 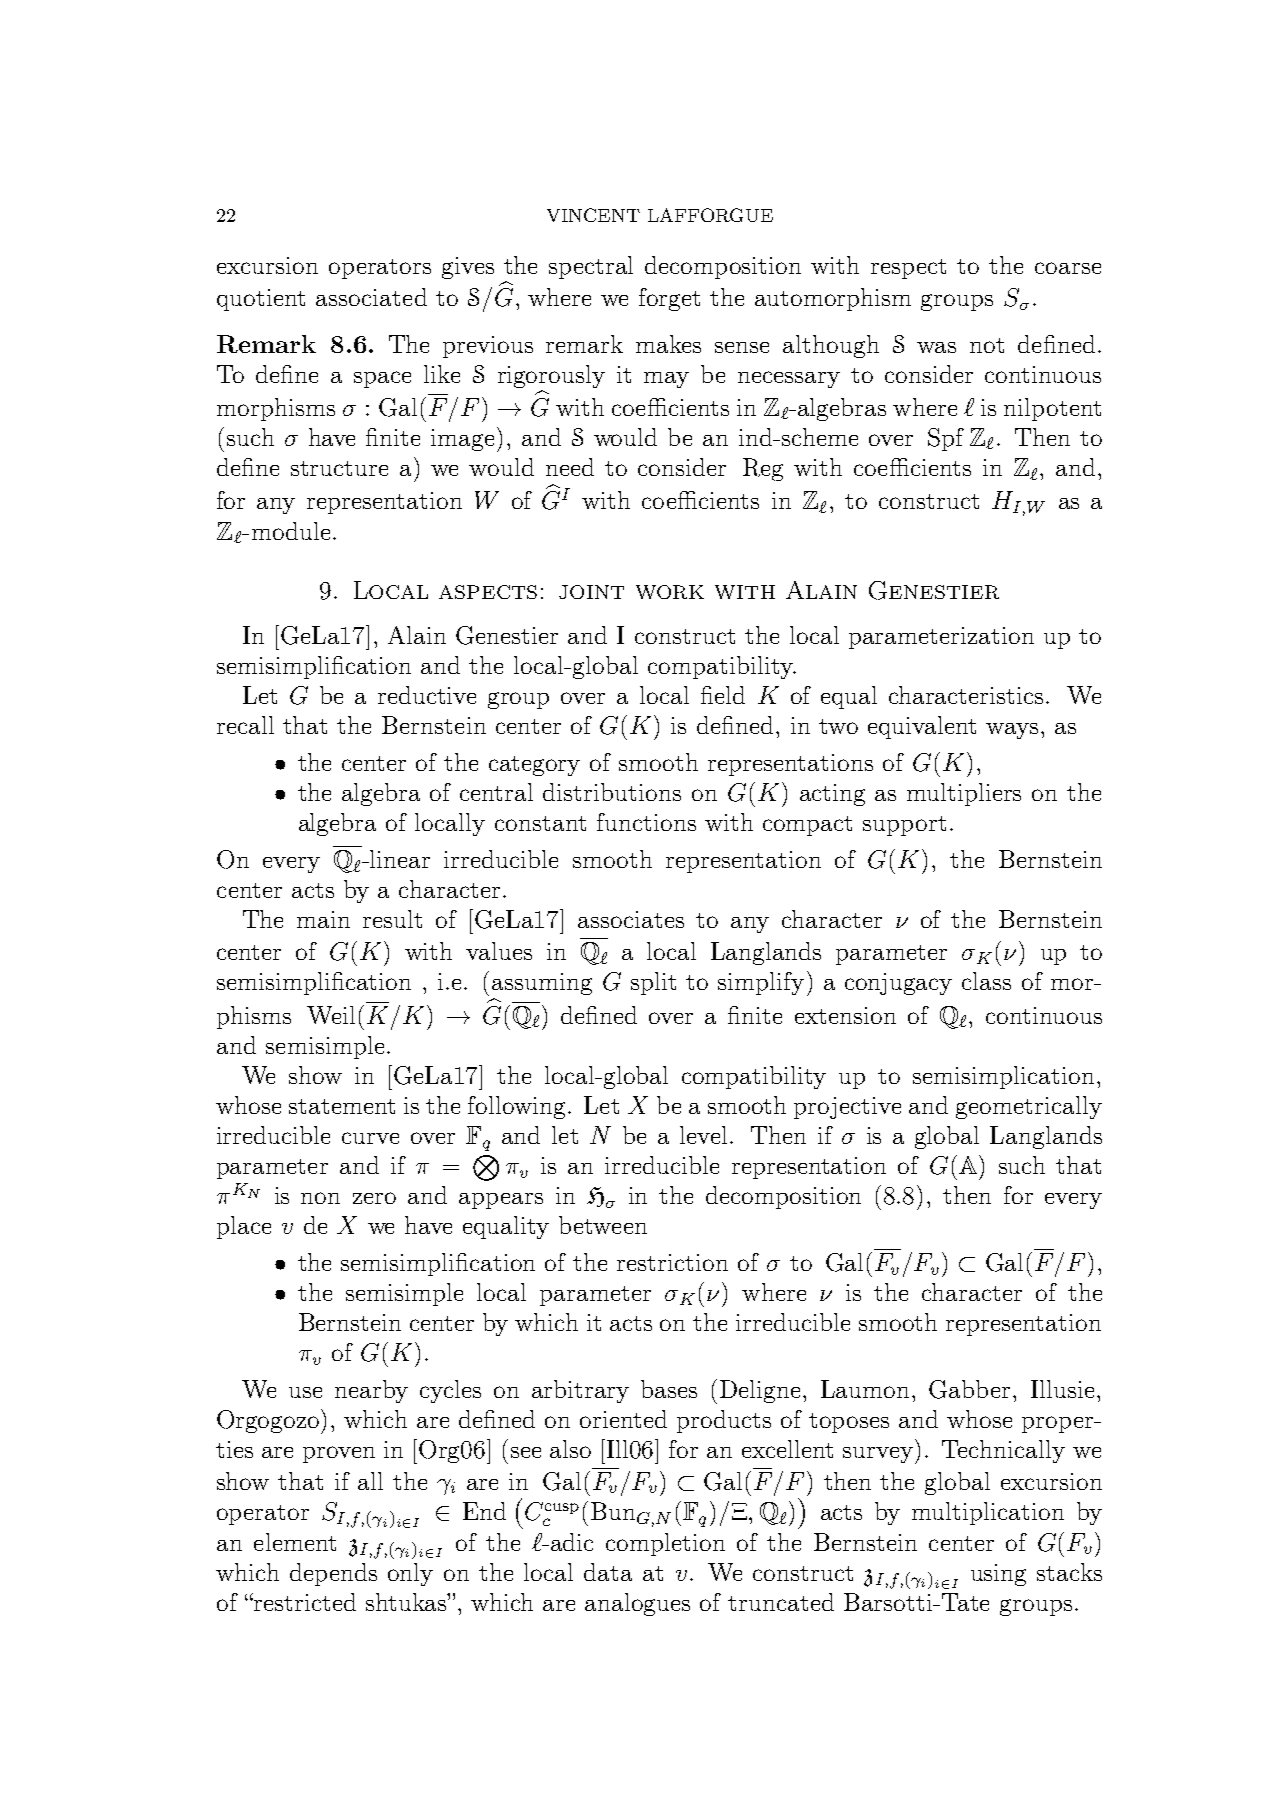 What do you see at coordinates (986, 981) in the page?
I see `class` at bounding box center [986, 981].
